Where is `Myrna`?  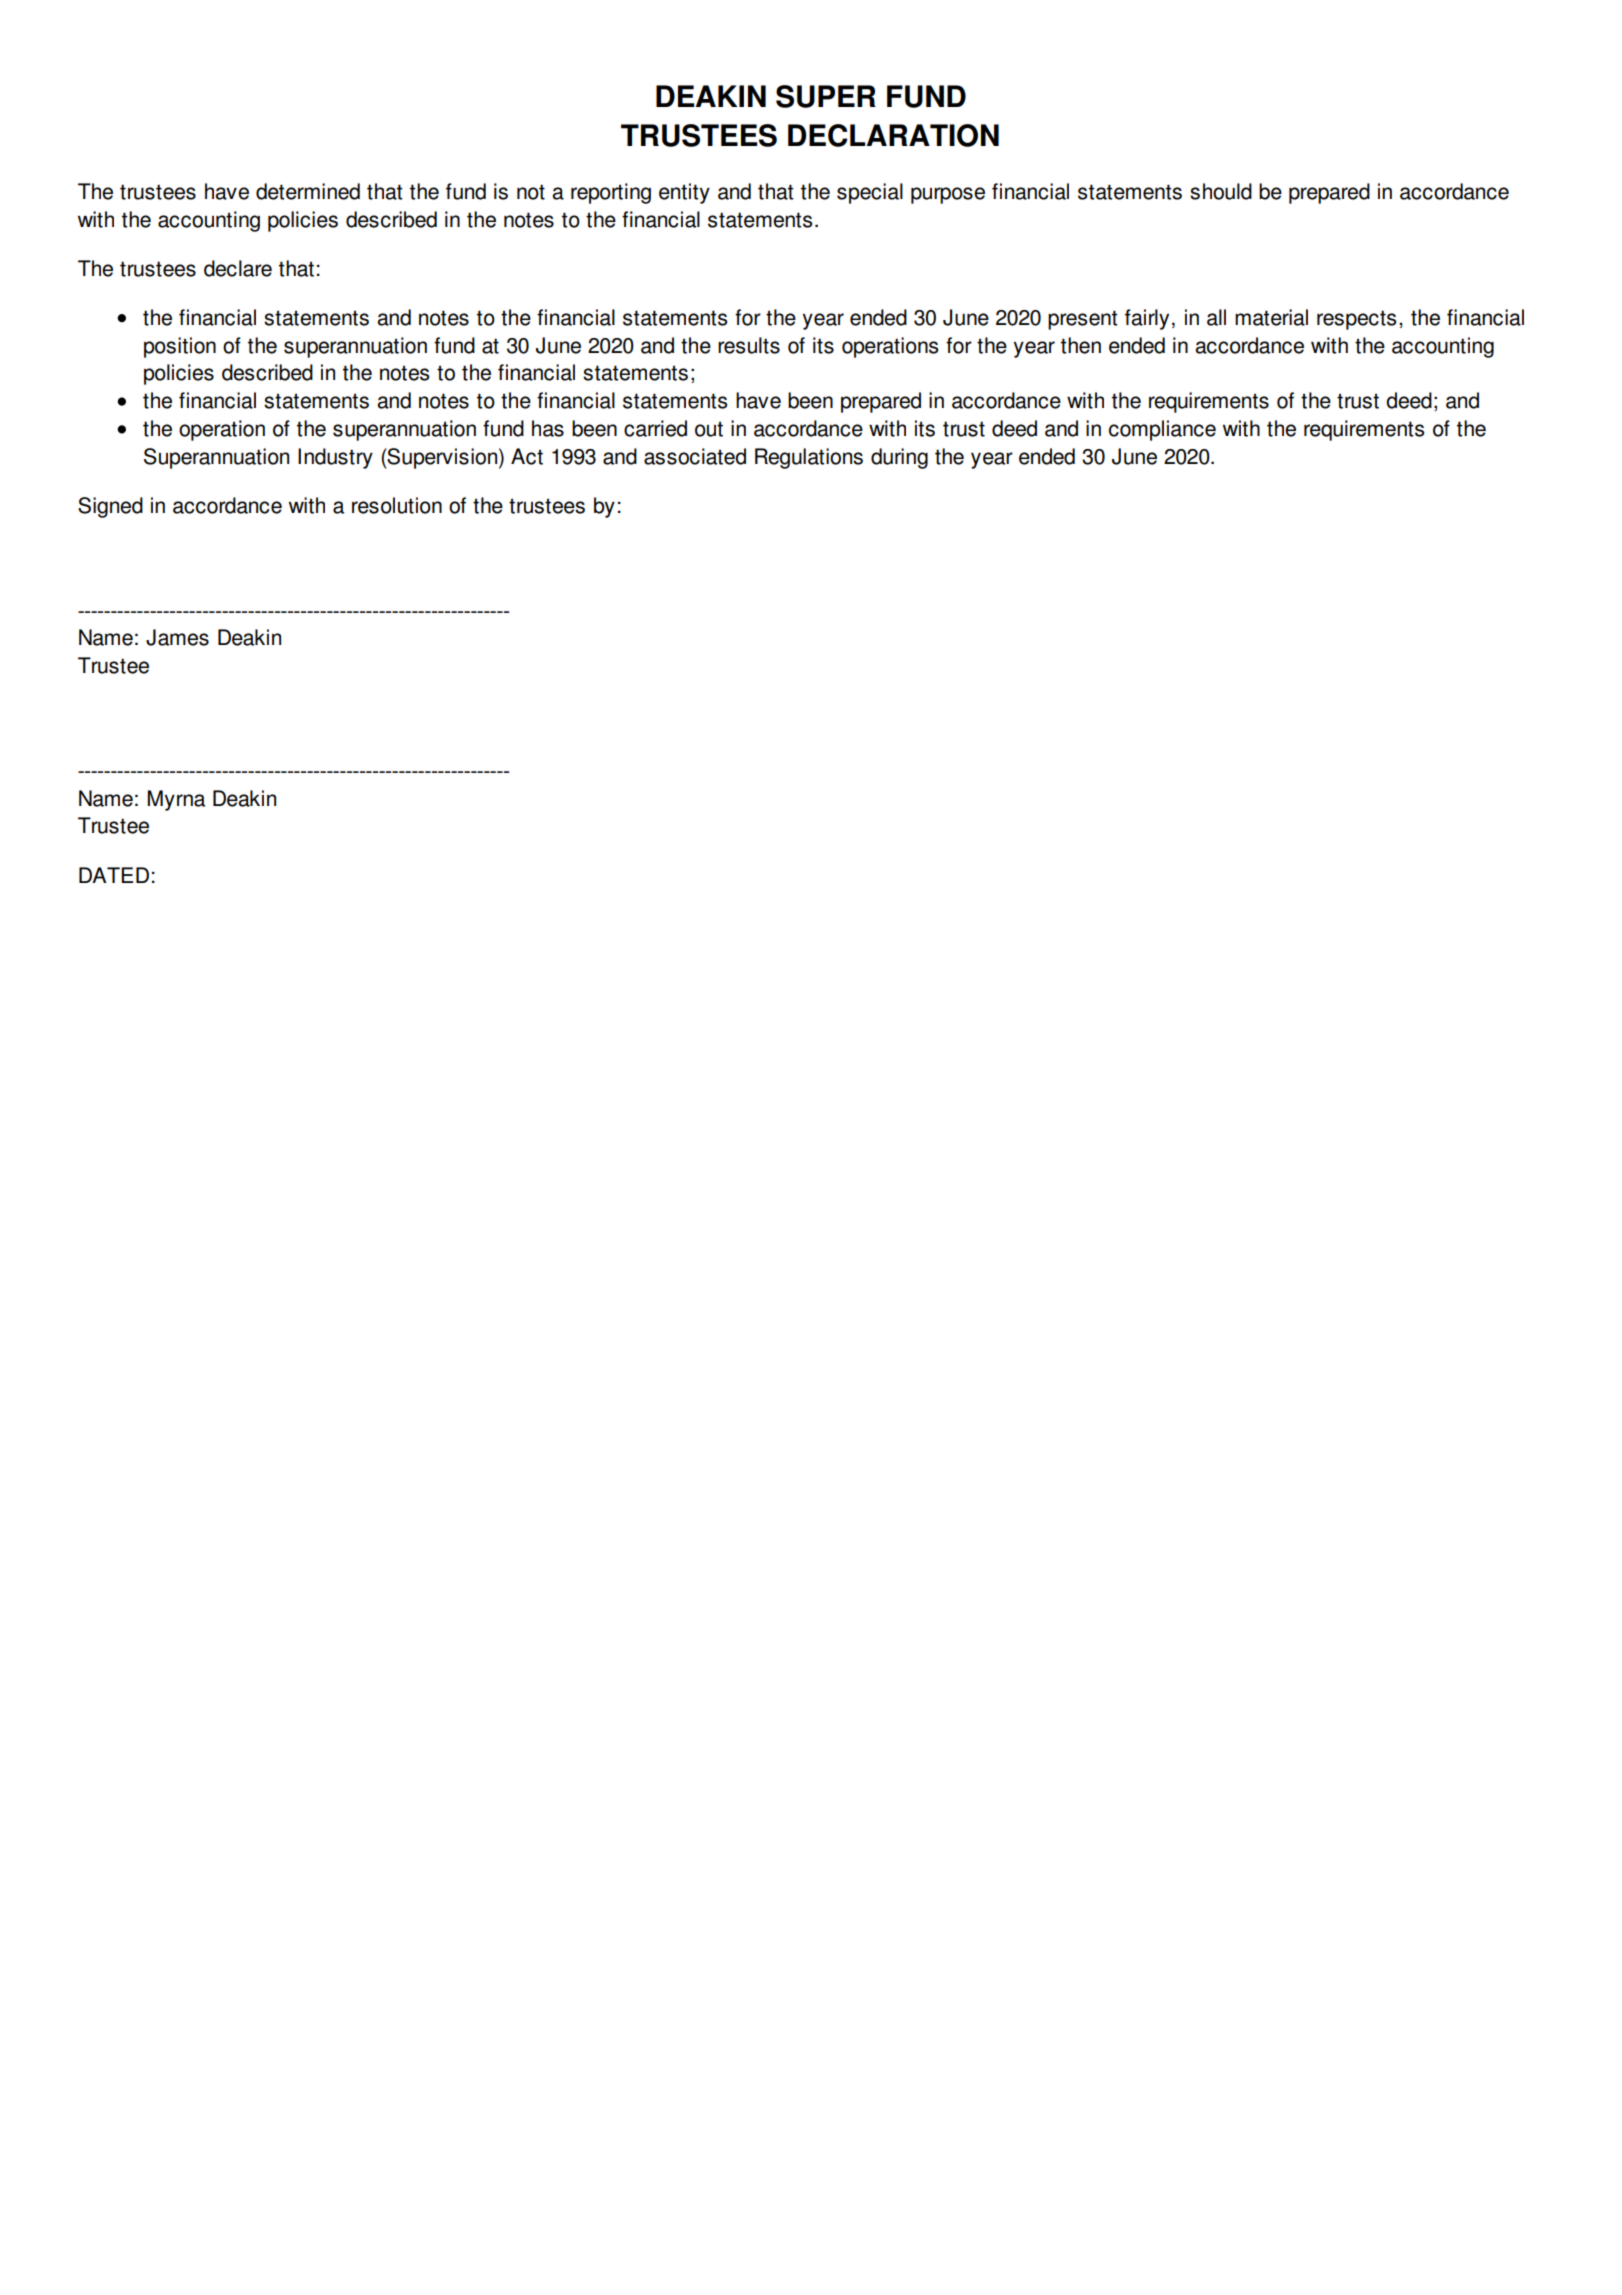 Myrna is located at coordinates (176, 800).
